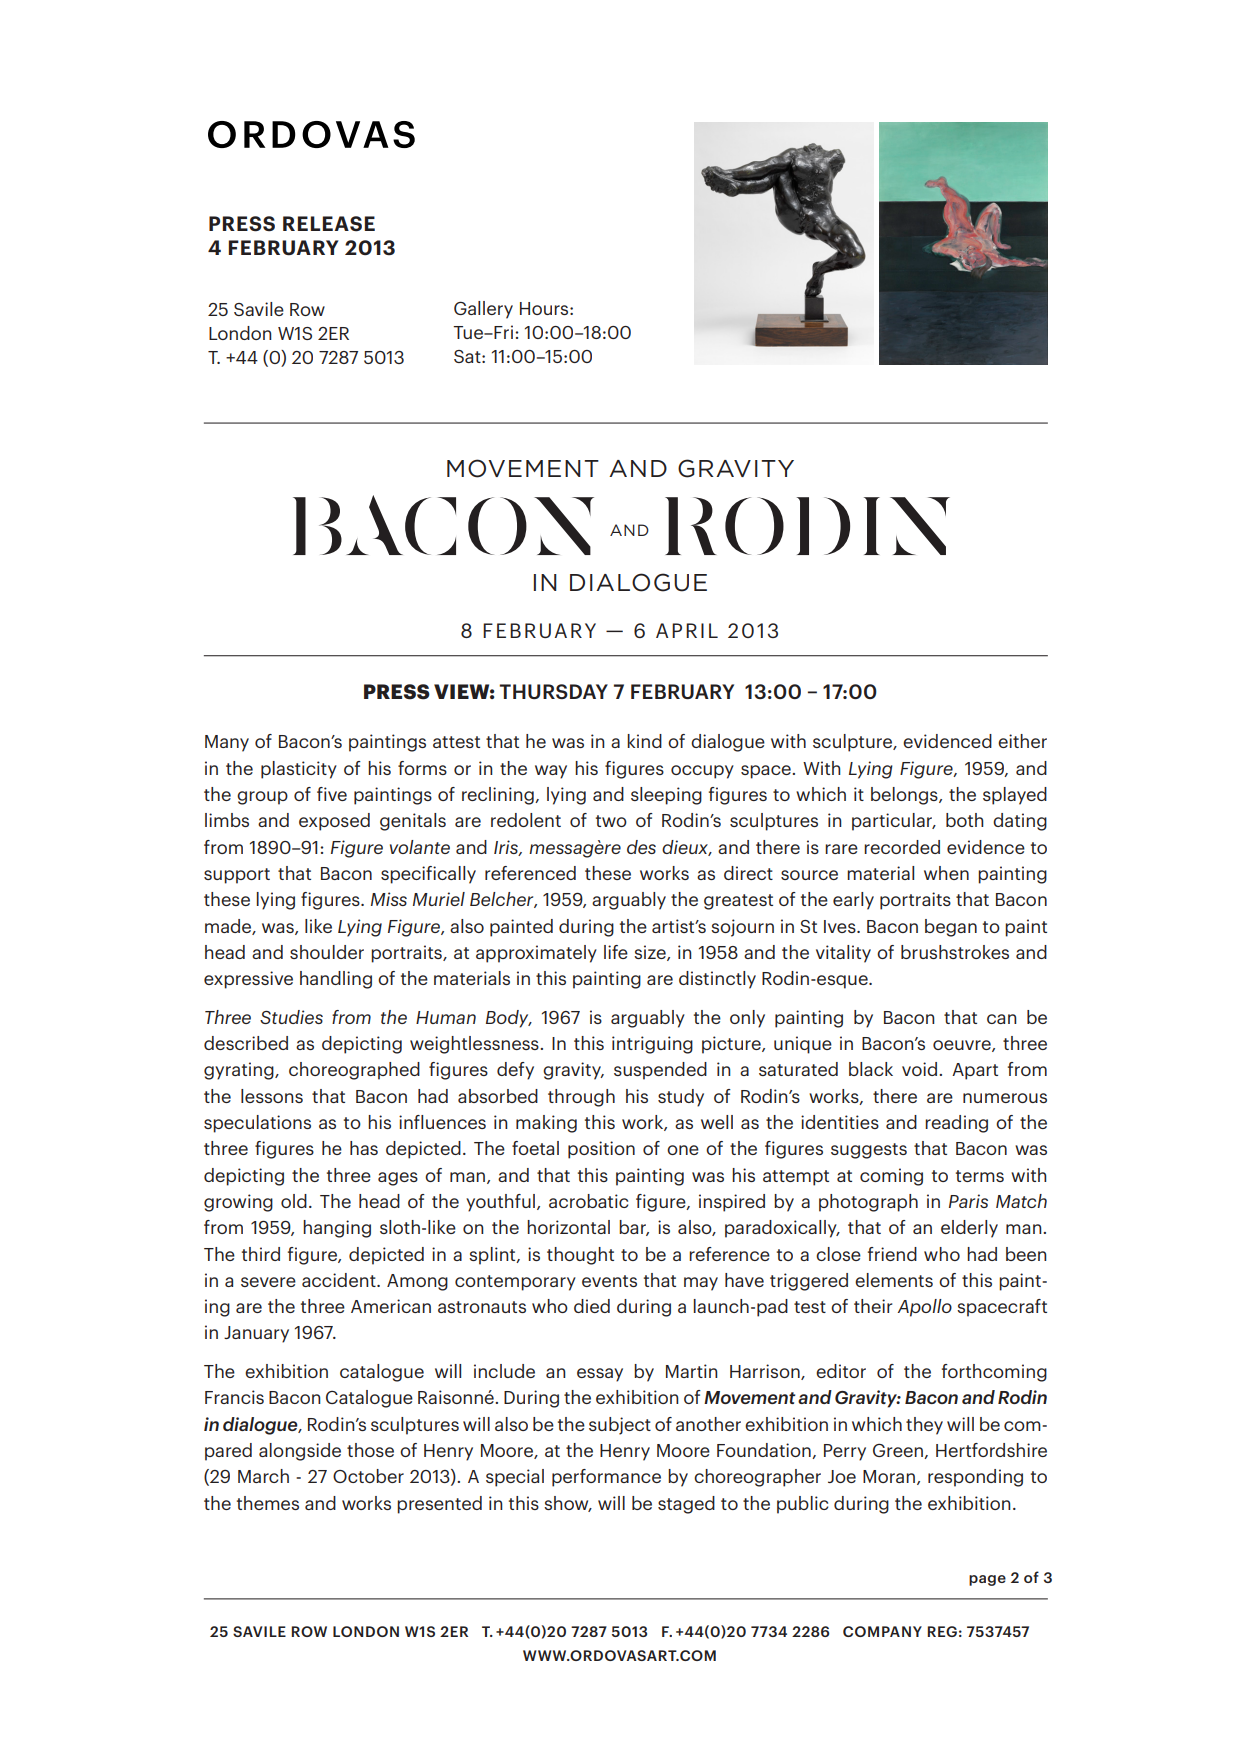 The image size is (1240, 1739). I want to click on REG, so click(942, 1631).
